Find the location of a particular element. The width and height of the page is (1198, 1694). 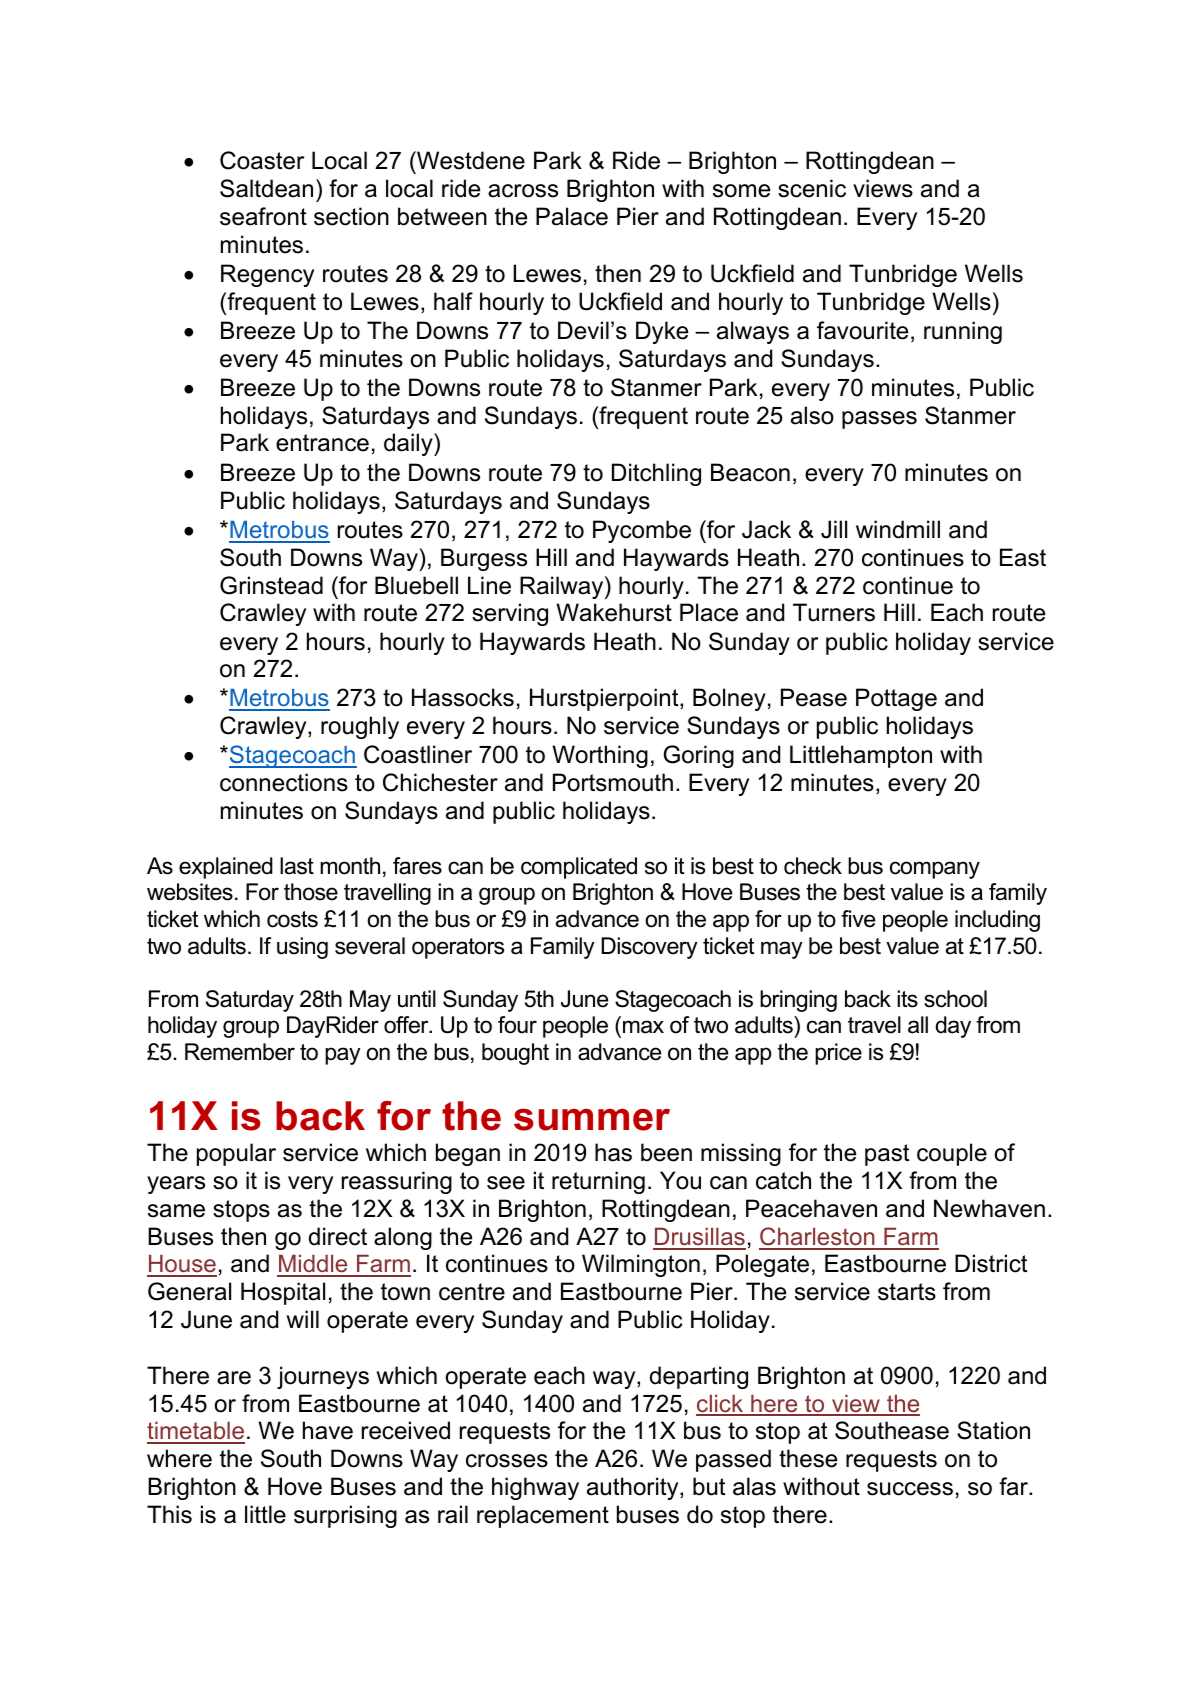

its is located at coordinates (907, 999).
